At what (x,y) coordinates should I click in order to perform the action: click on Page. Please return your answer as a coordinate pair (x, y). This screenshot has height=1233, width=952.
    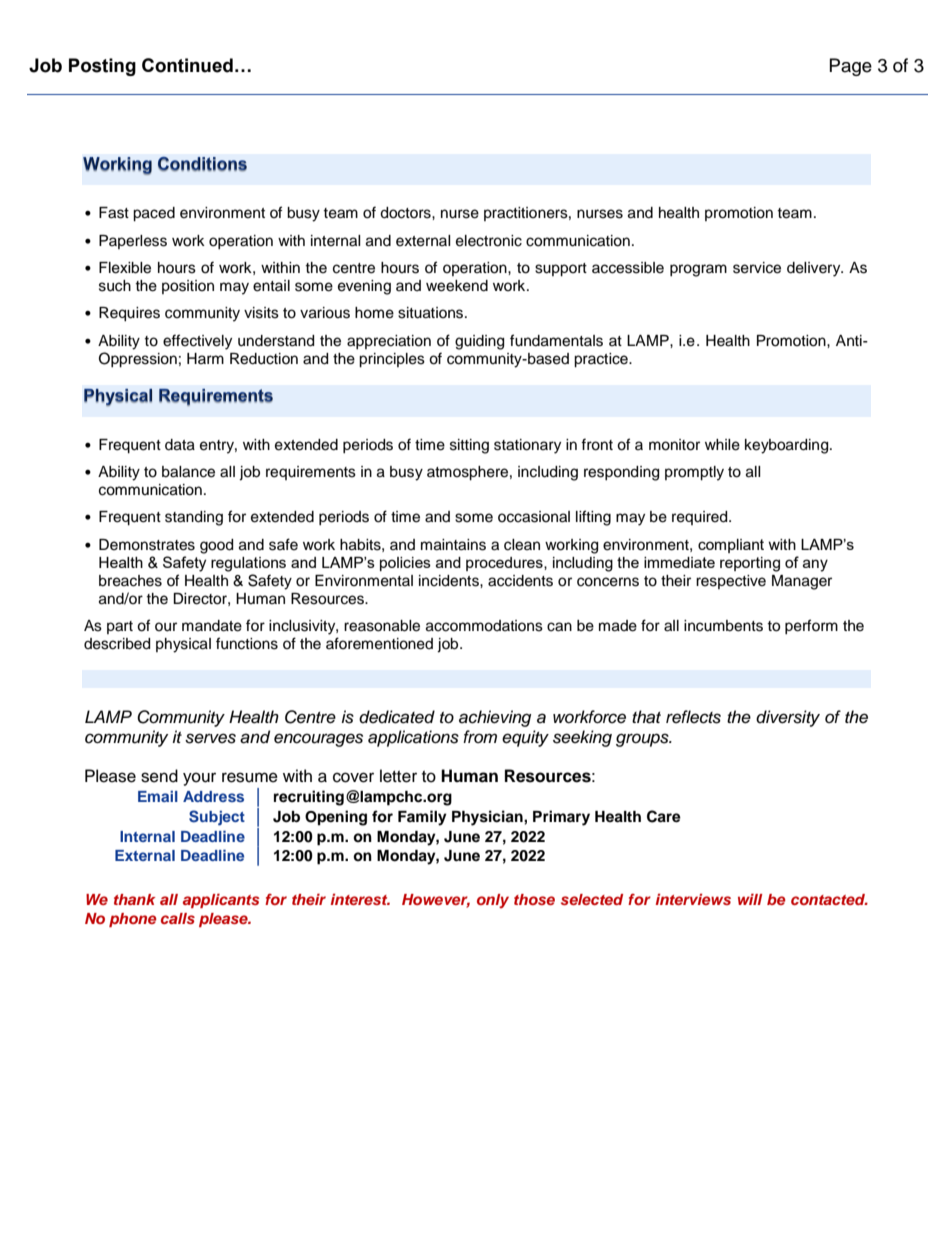
    Looking at the image, I should click on (851, 67).
